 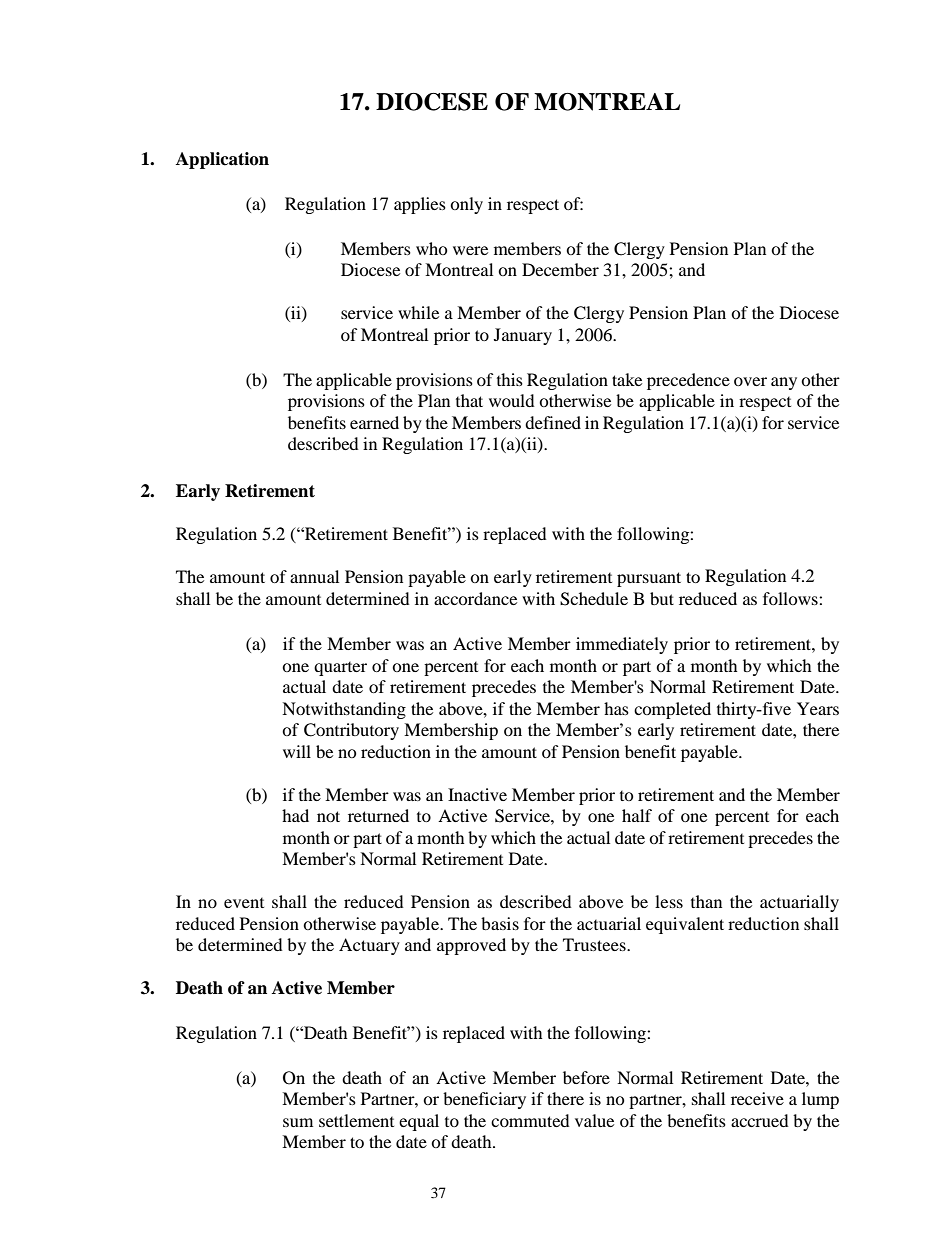 What do you see at coordinates (637, 815) in the screenshot?
I see `half` at bounding box center [637, 815].
